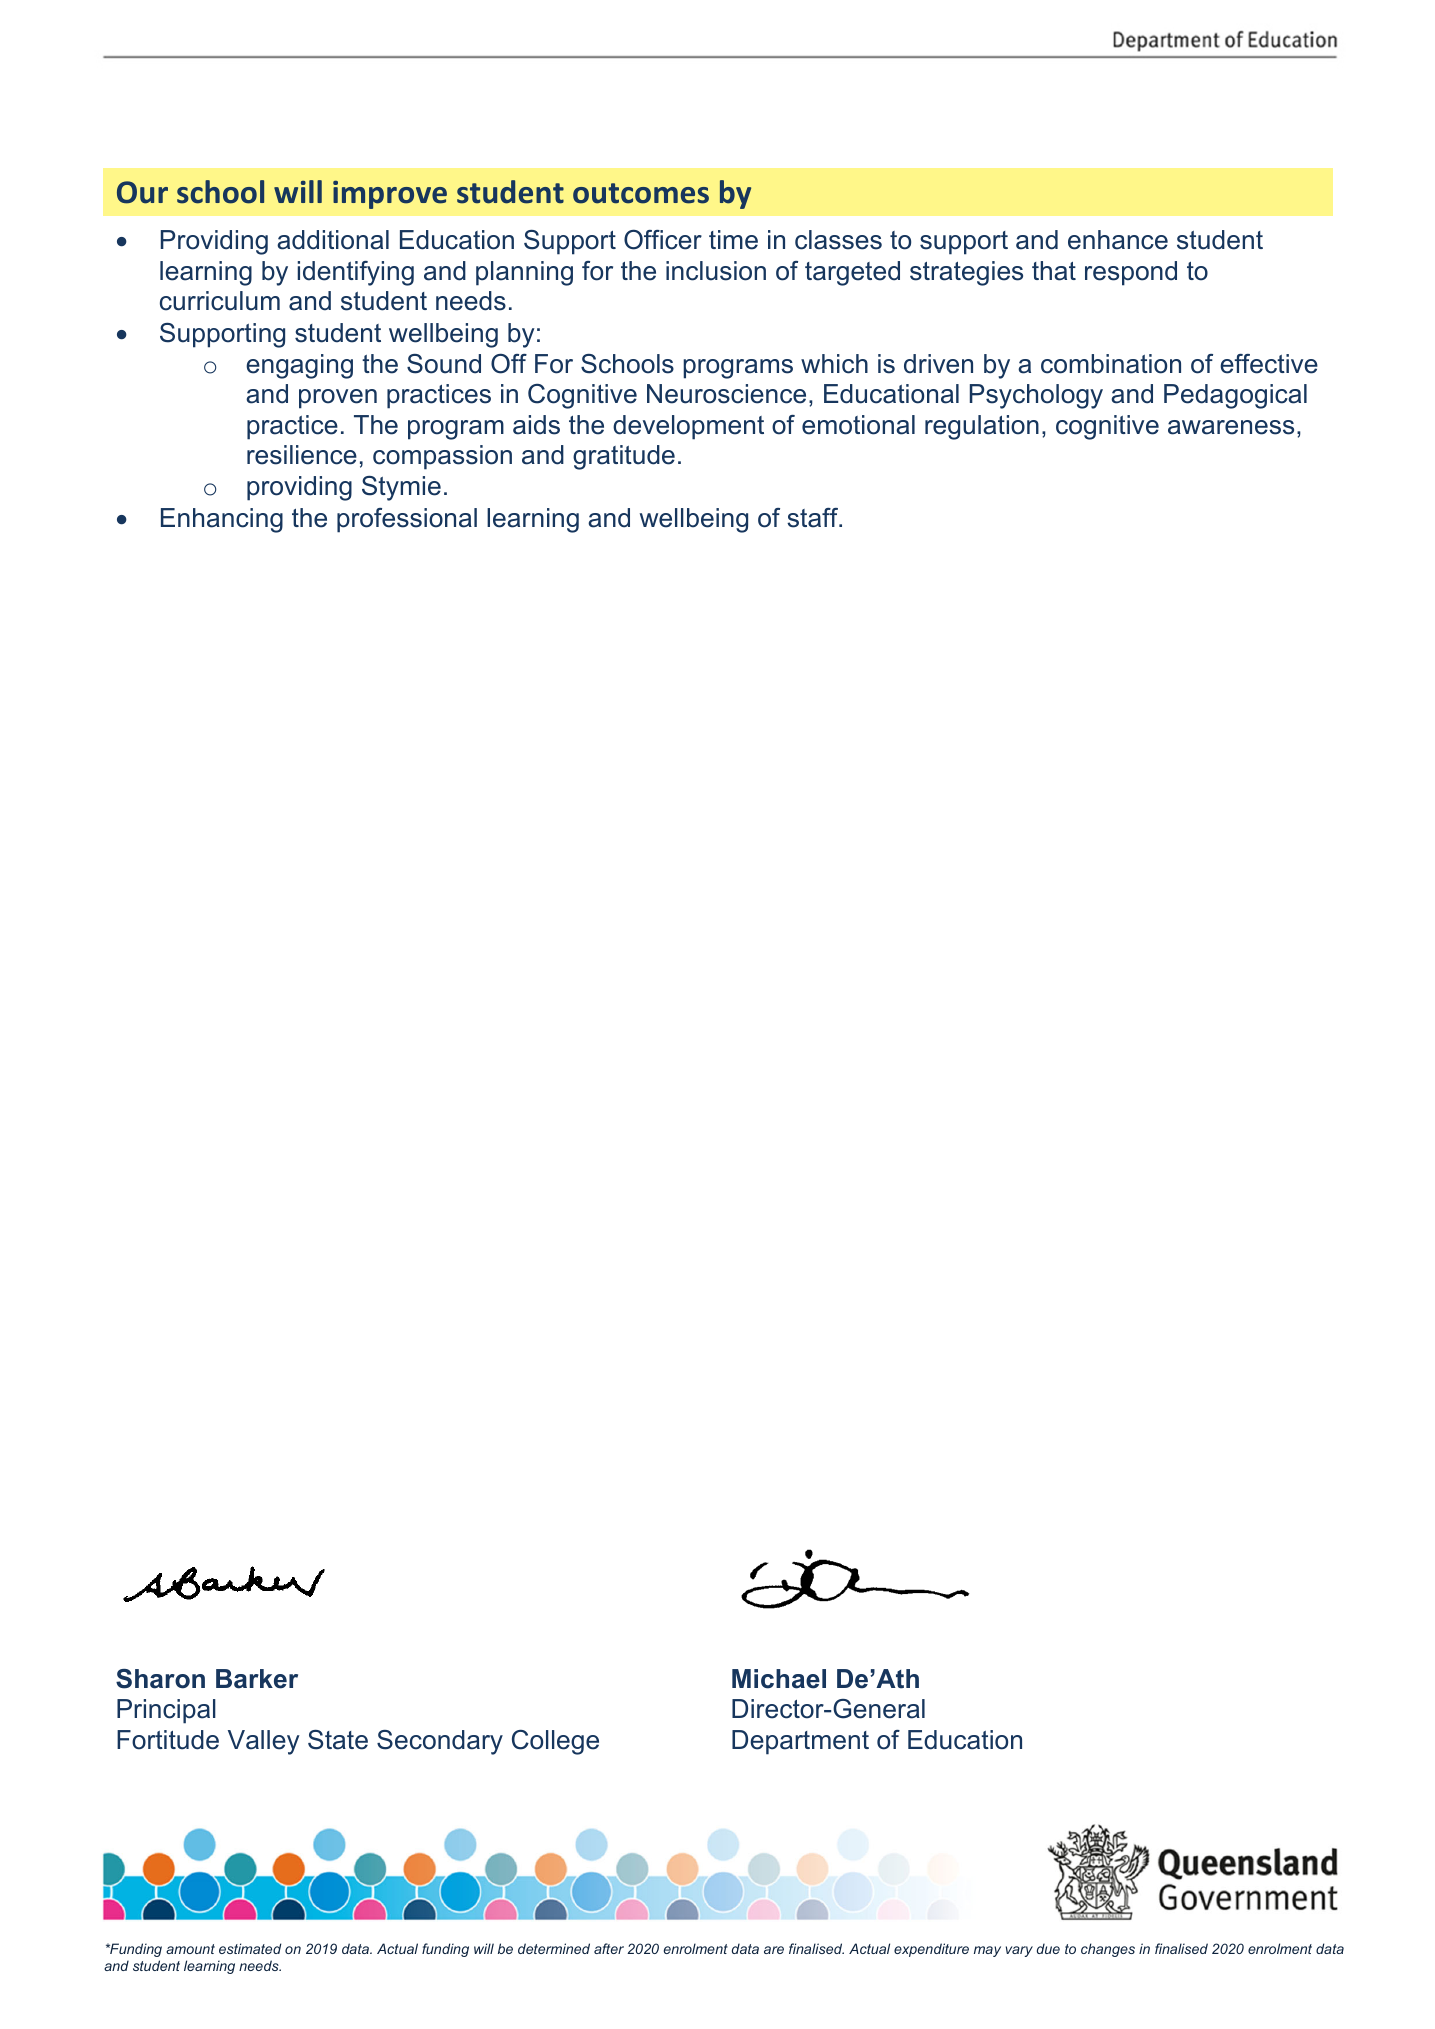  Describe the element at coordinates (1108, 1950) in the document. I see `changes` at that location.
